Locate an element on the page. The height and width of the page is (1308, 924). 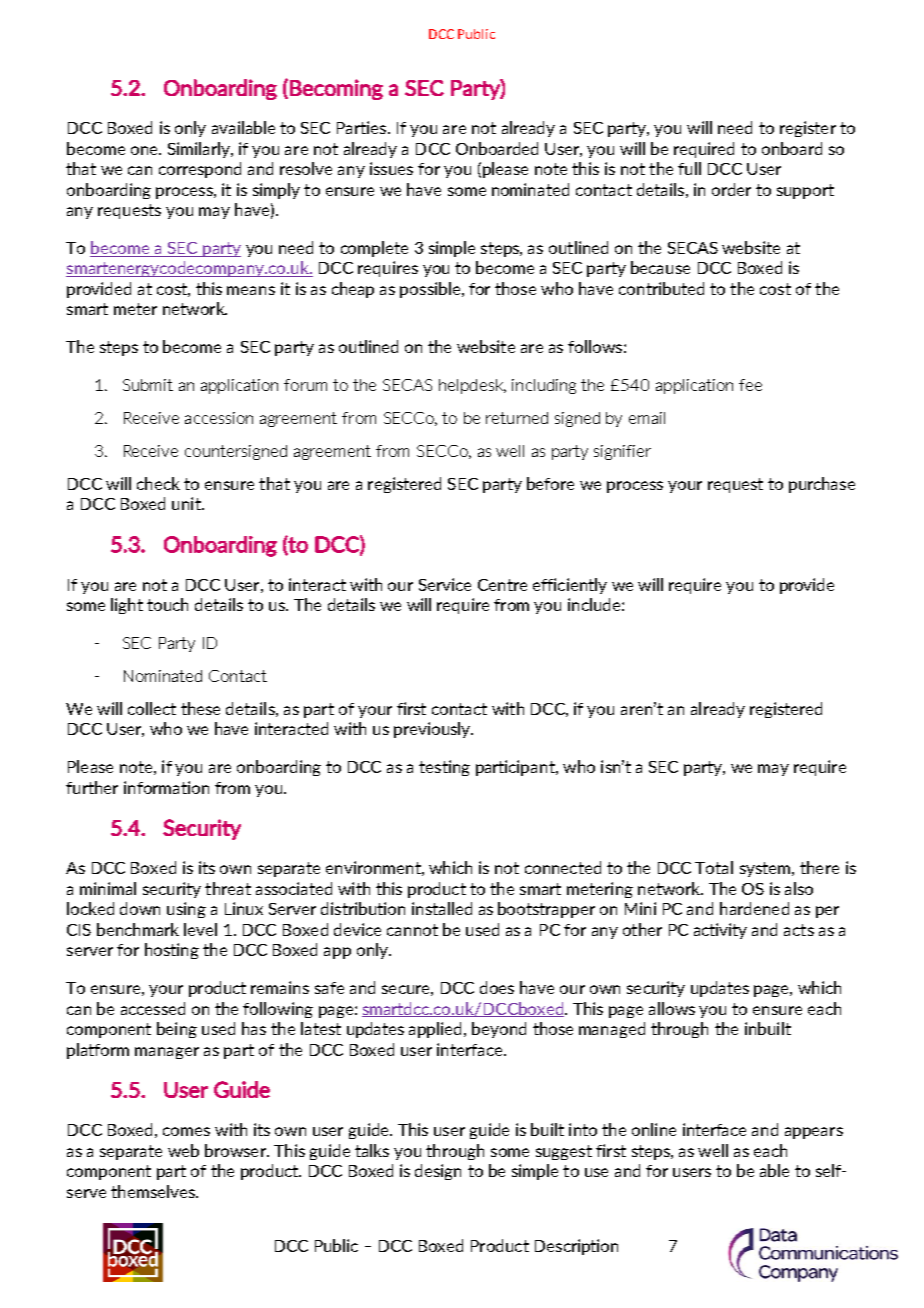
hosting is located at coordinates (172, 951).
